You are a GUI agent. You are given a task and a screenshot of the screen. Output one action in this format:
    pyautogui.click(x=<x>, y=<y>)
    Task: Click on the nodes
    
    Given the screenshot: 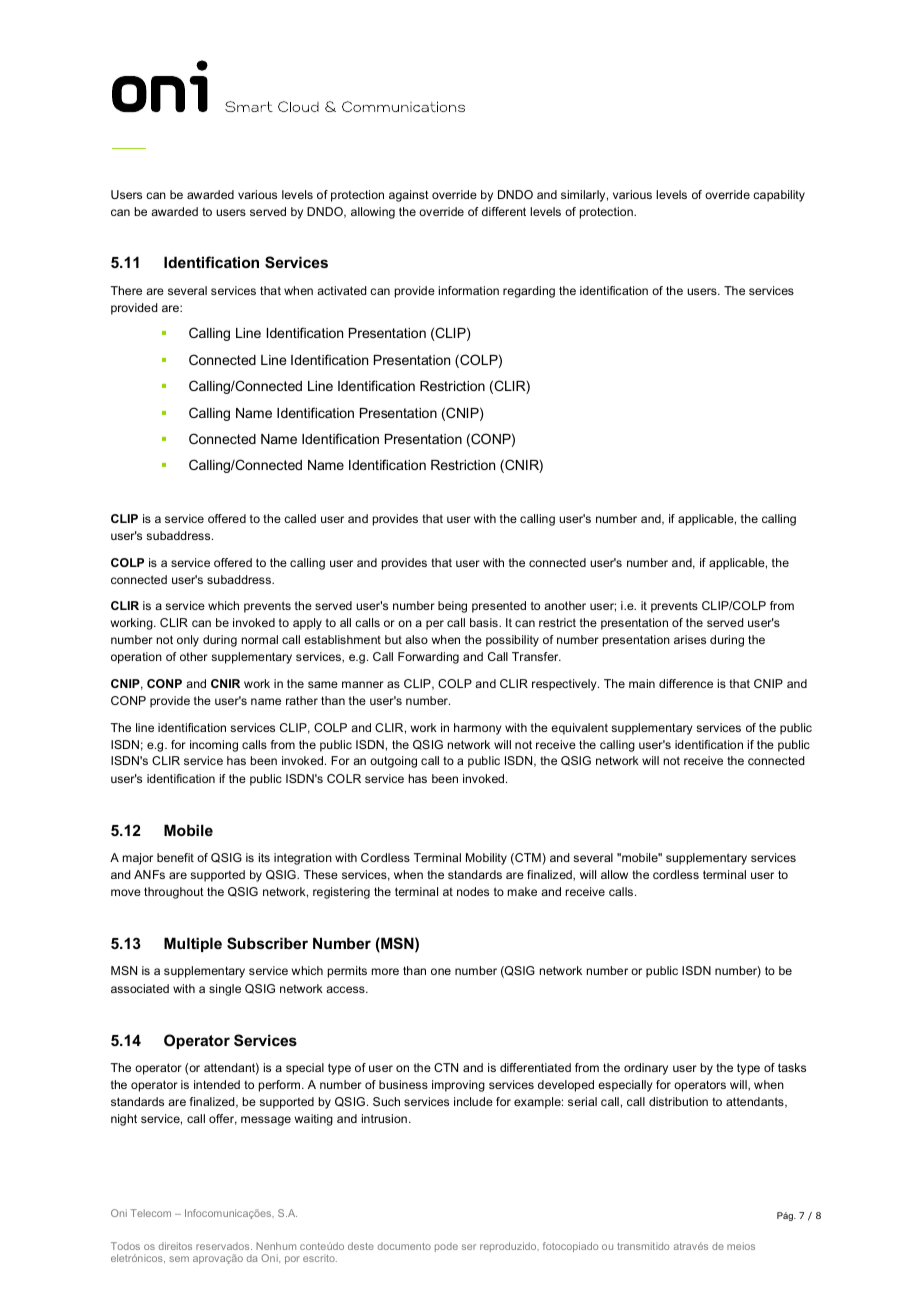 What is the action you would take?
    pyautogui.click(x=473, y=891)
